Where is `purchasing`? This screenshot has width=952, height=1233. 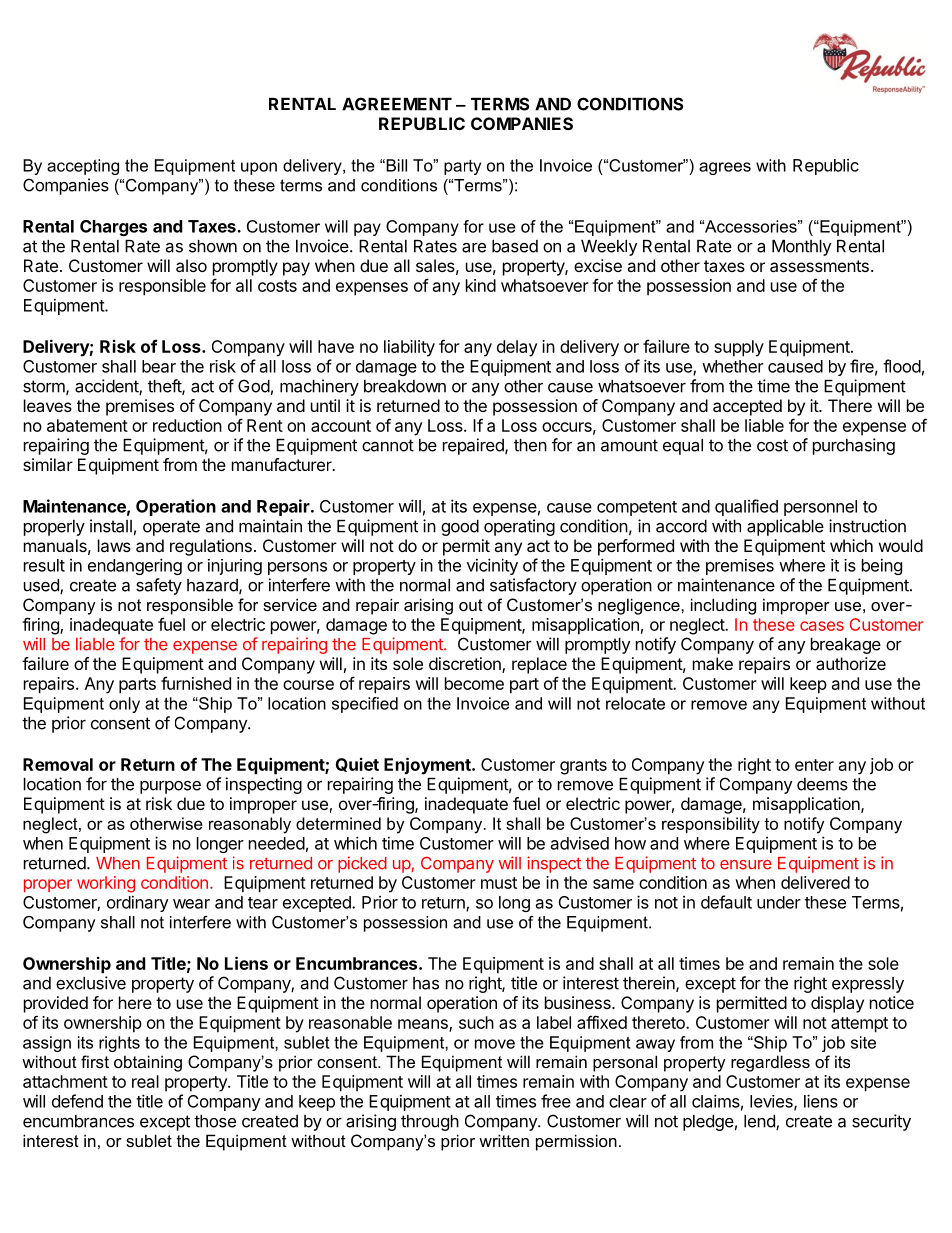
purchasing is located at coordinates (854, 446).
